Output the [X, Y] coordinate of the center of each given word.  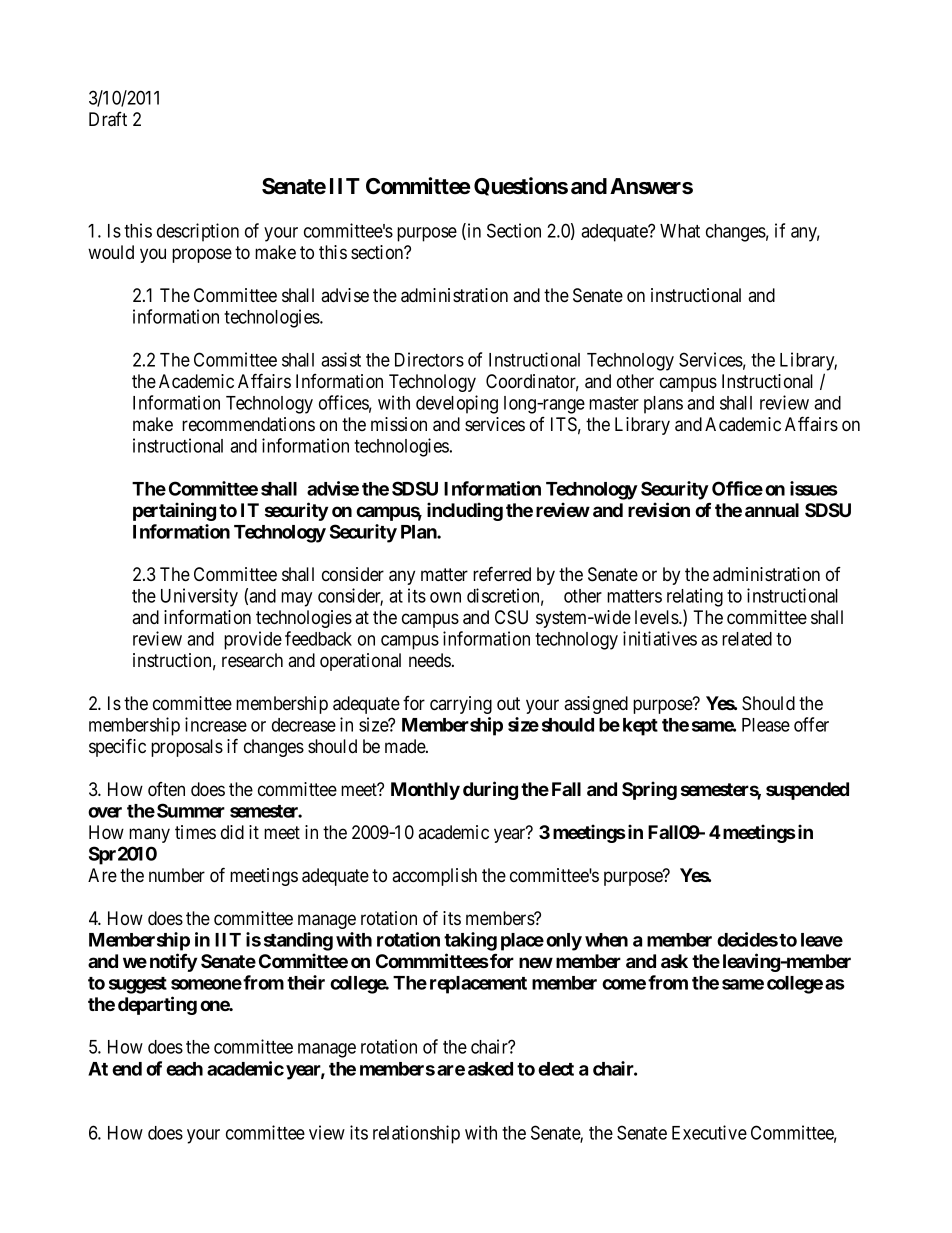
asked [490, 1069]
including [465, 511]
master [614, 403]
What [680, 231]
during [490, 790]
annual [772, 510]
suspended [807, 791]
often [166, 789]
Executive [709, 1132]
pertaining [174, 511]
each [184, 1069]
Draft [108, 119]
